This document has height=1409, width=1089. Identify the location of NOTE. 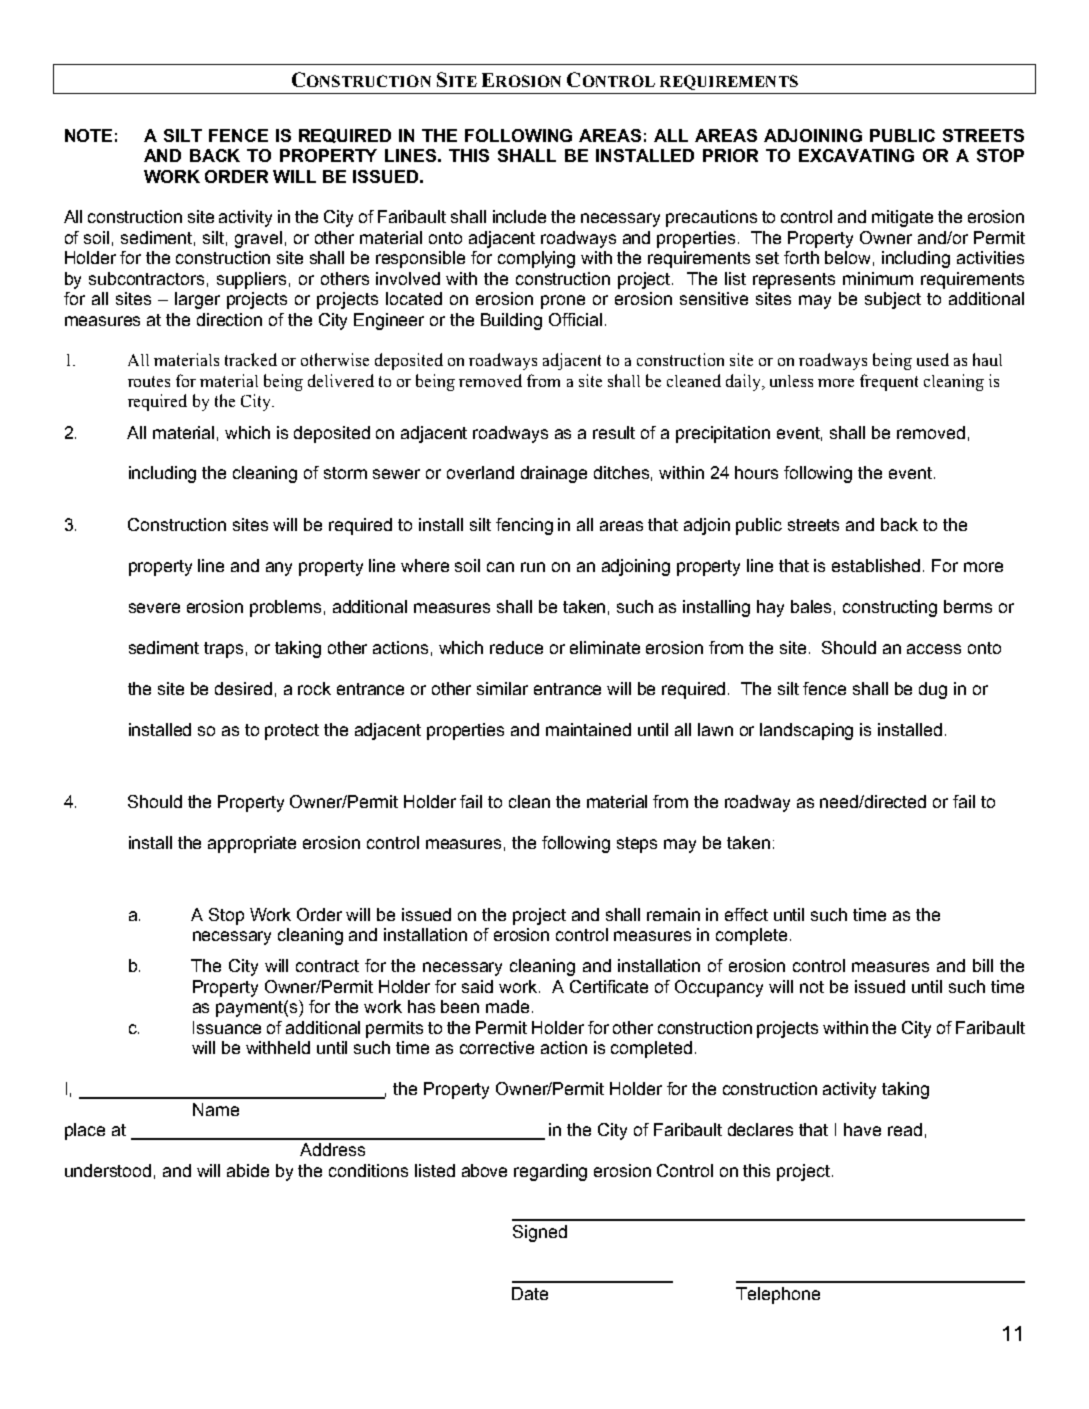
(88, 135).
